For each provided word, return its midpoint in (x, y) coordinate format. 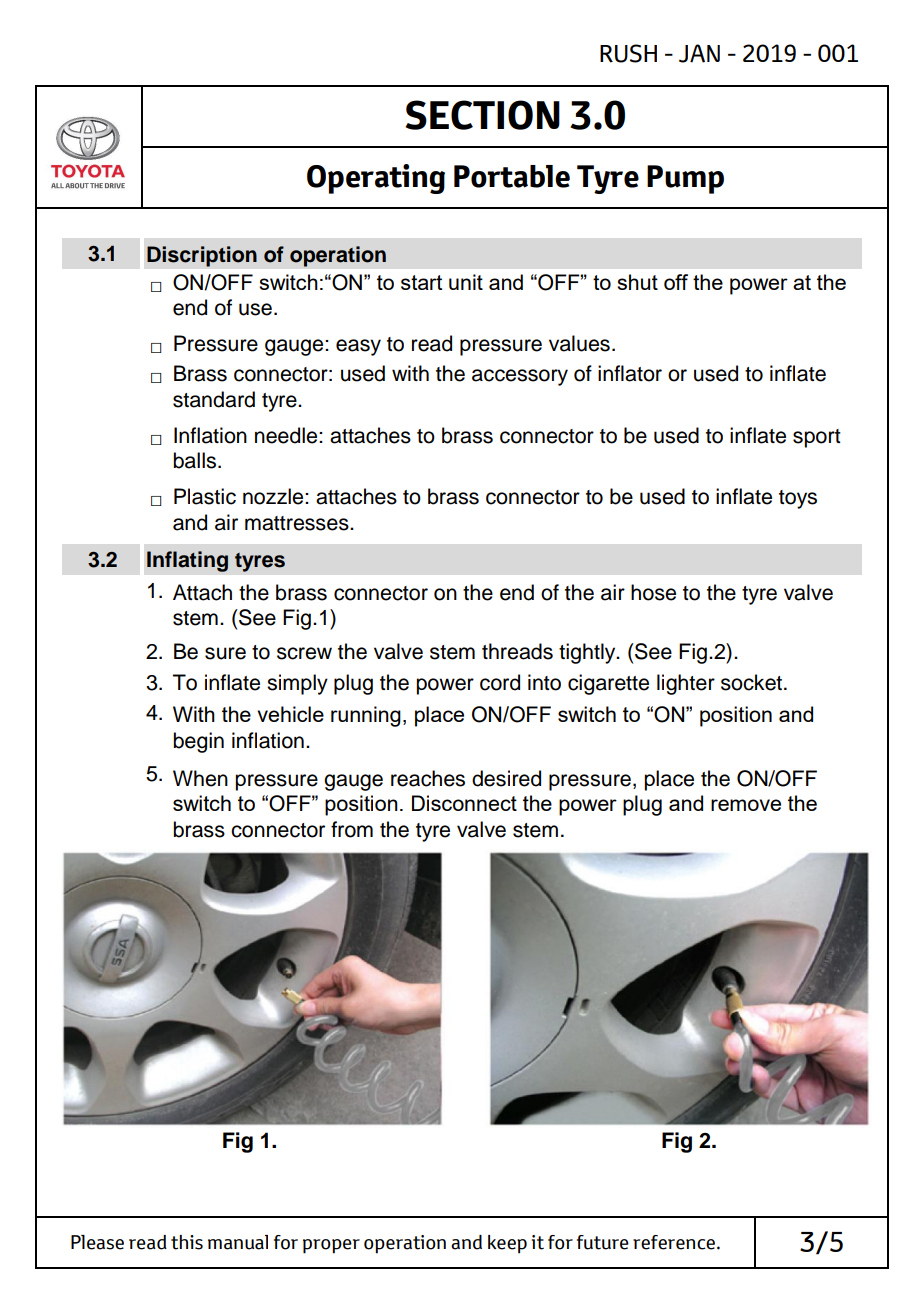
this (187, 1242)
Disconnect (464, 803)
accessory (520, 377)
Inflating (187, 561)
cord (500, 682)
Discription (202, 256)
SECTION (482, 115)
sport (817, 438)
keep (507, 1244)
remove (746, 805)
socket (753, 682)
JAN (699, 53)
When (200, 778)
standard (214, 399)
